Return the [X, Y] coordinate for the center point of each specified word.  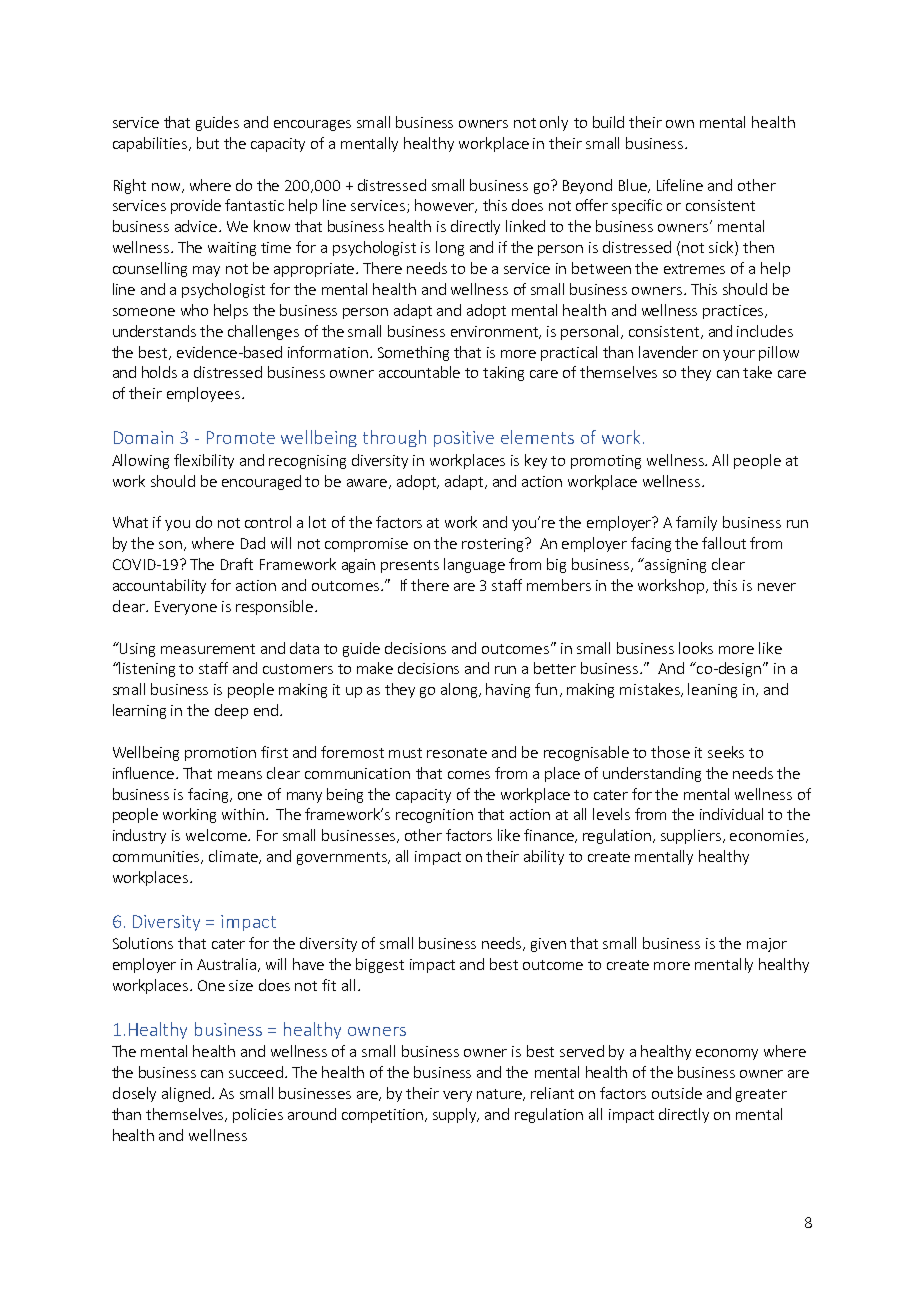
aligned [187, 1094]
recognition [434, 816]
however [446, 206]
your [739, 355]
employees [203, 394]
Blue [634, 186]
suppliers [692, 836]
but [208, 143]
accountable [419, 372]
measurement [208, 649]
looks [696, 648]
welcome [218, 835]
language [474, 565]
